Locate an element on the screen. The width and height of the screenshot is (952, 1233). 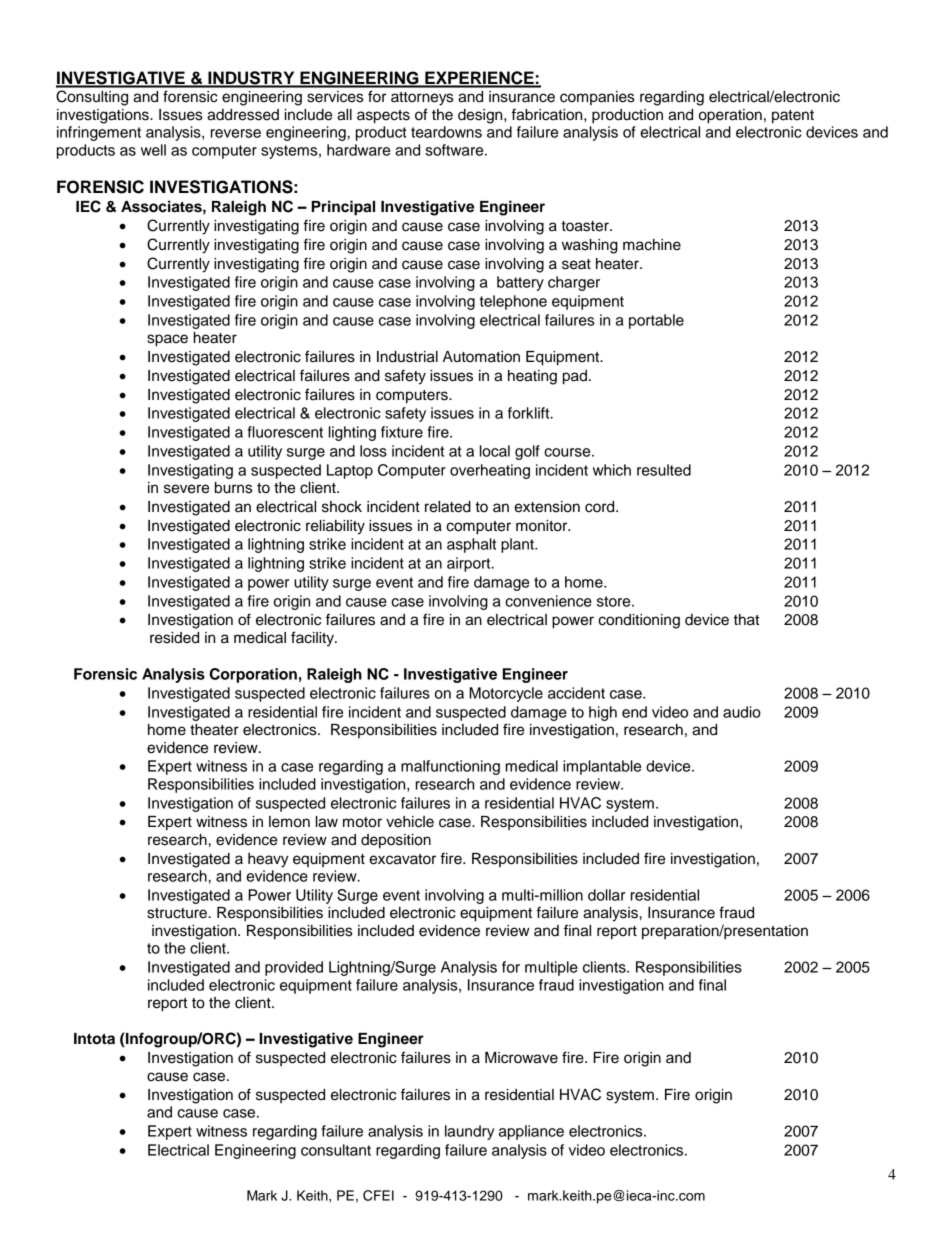
teardowns is located at coordinates (446, 132).
